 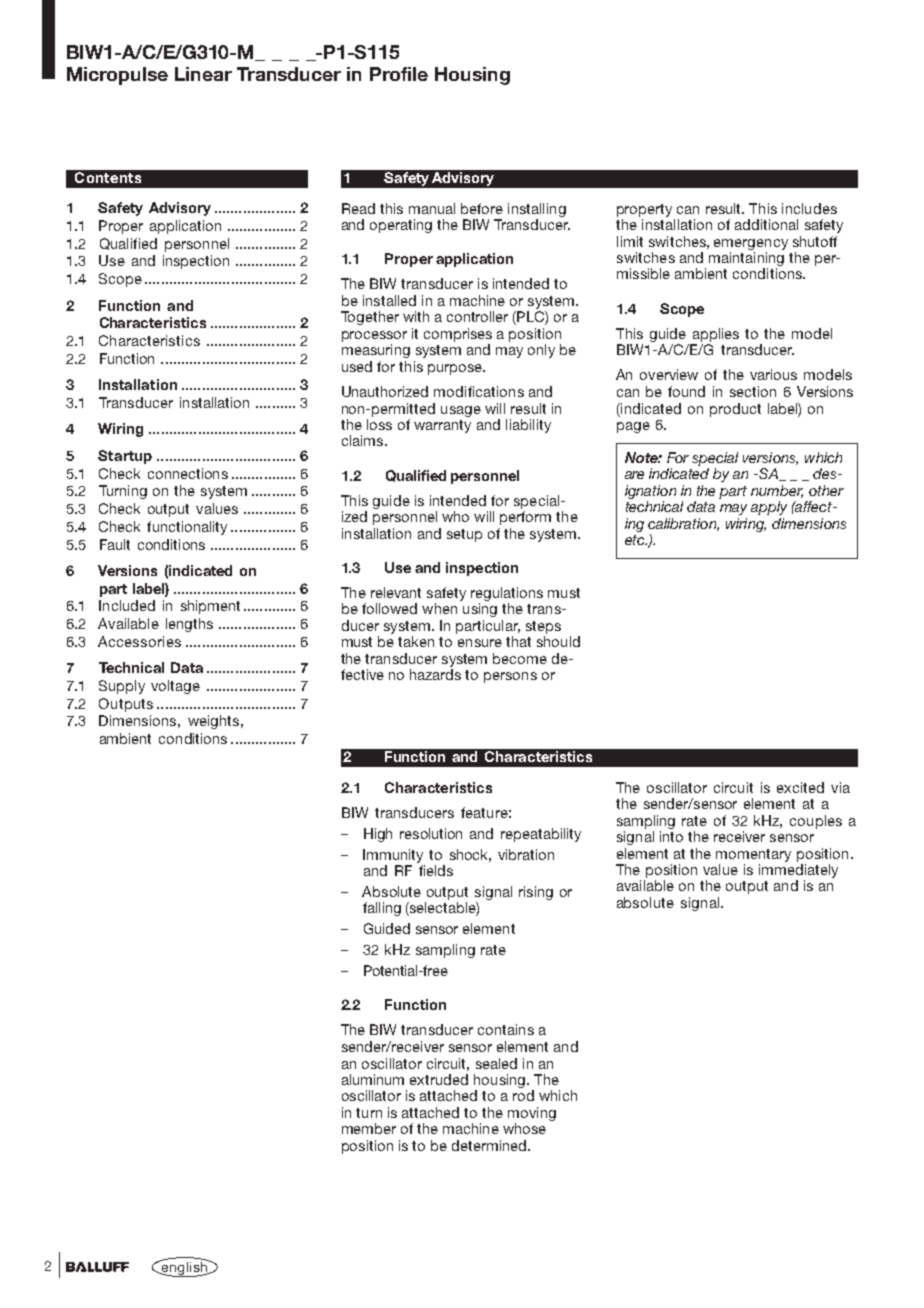 I want to click on includes, so click(x=809, y=208).
